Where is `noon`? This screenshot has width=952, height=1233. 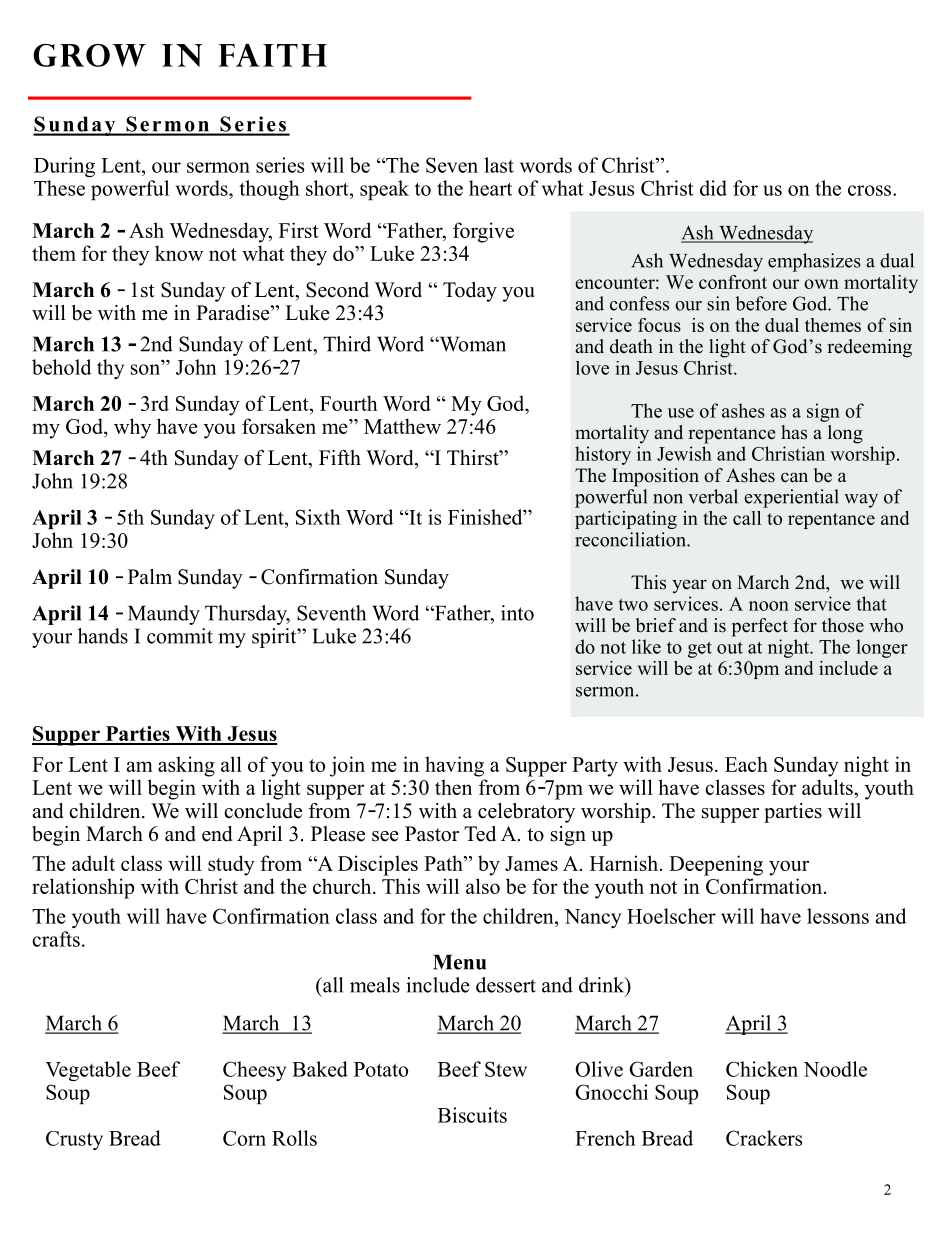
noon is located at coordinates (769, 606).
